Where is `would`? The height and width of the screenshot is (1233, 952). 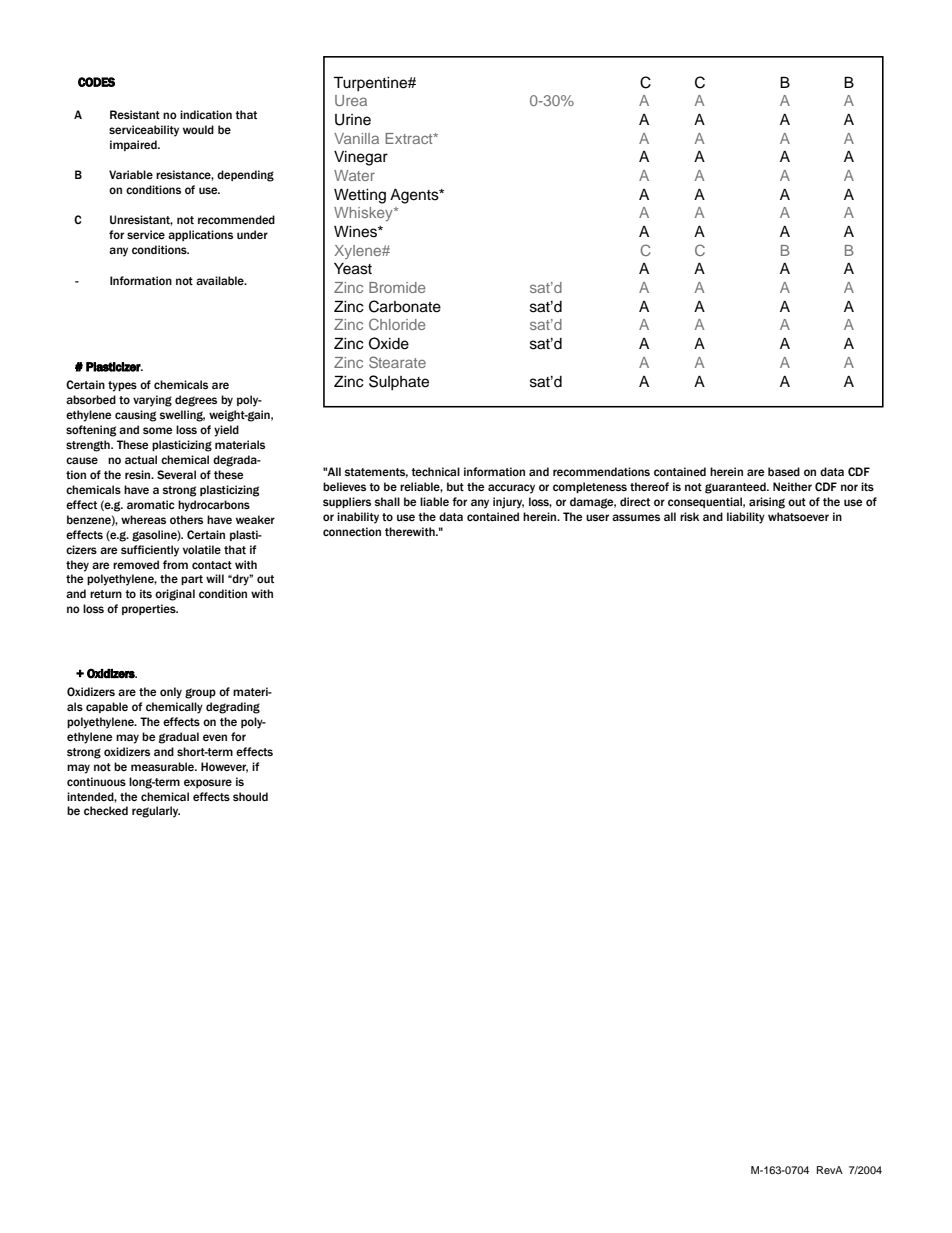
would is located at coordinates (198, 129).
